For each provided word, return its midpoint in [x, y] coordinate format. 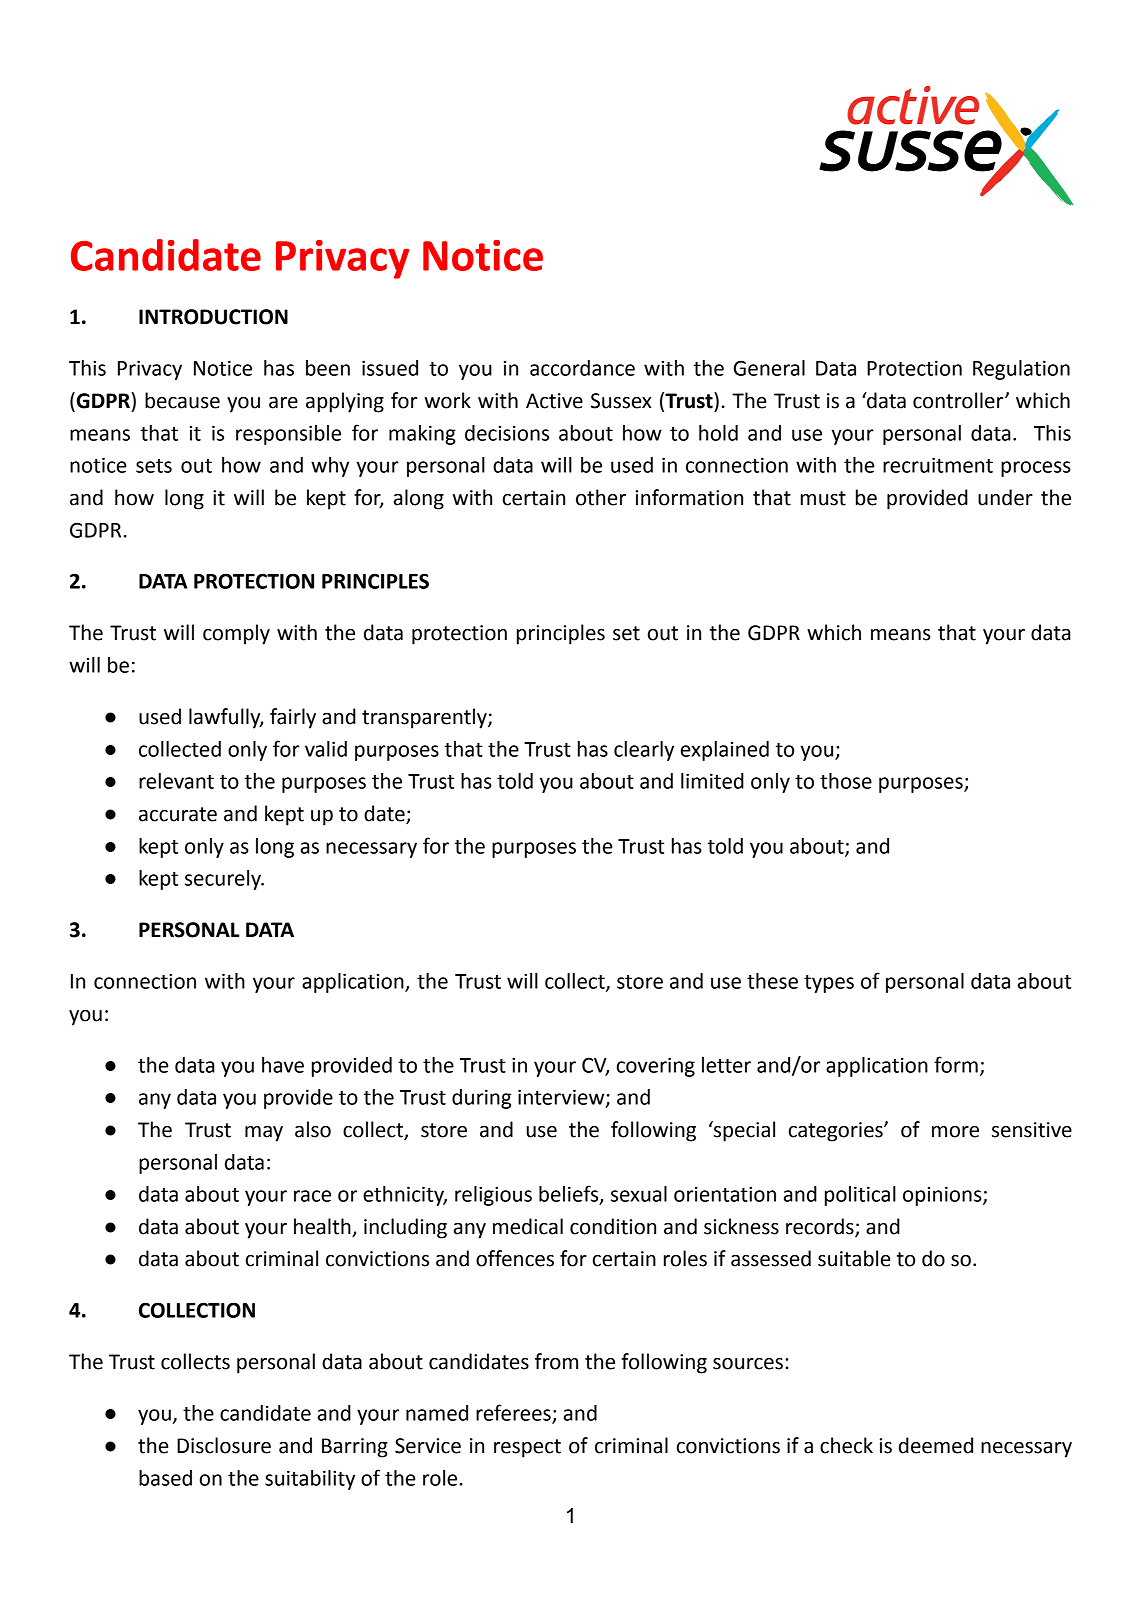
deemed [936, 1445]
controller [959, 400]
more [955, 1132]
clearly [644, 751]
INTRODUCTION [213, 317]
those [846, 781]
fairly [293, 718]
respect [527, 1448]
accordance [582, 368]
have [283, 1065]
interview [562, 1098]
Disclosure [224, 1445]
